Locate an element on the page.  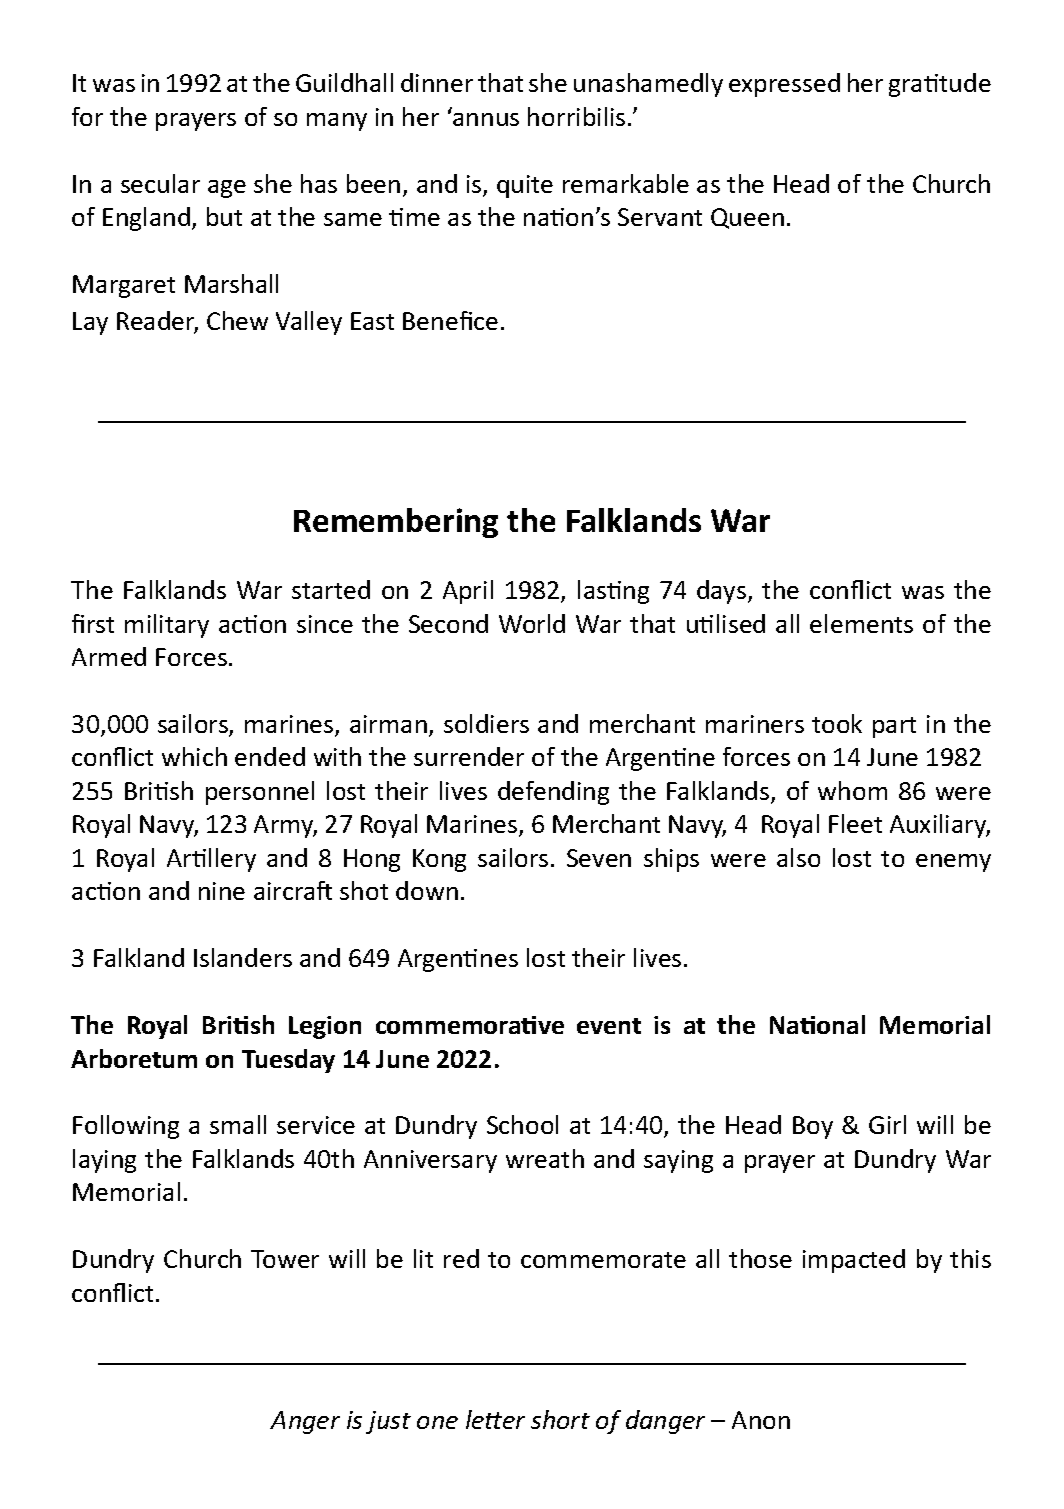
Tower is located at coordinates (285, 1259).
